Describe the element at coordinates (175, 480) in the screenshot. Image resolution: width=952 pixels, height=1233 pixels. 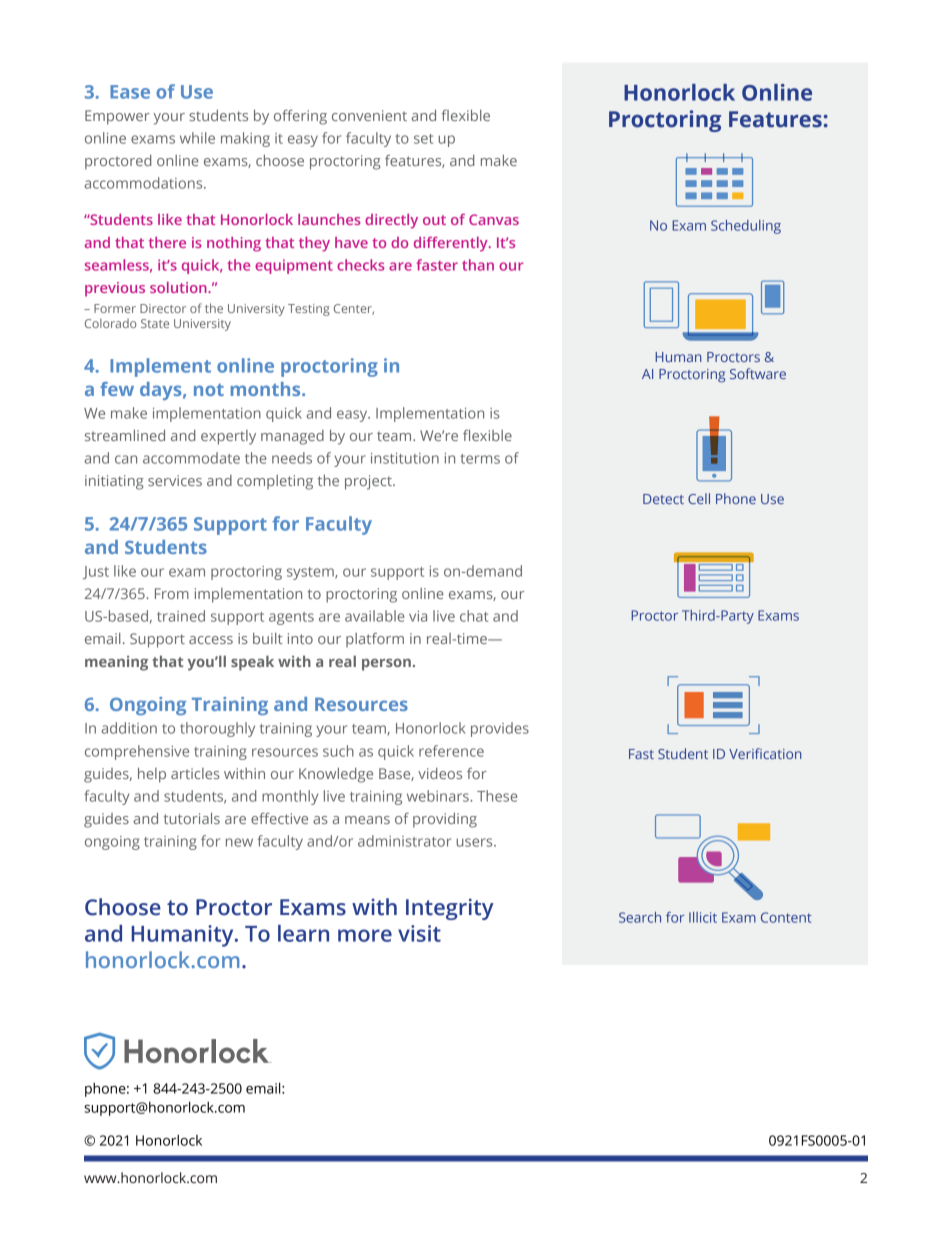
I see `services` at that location.
